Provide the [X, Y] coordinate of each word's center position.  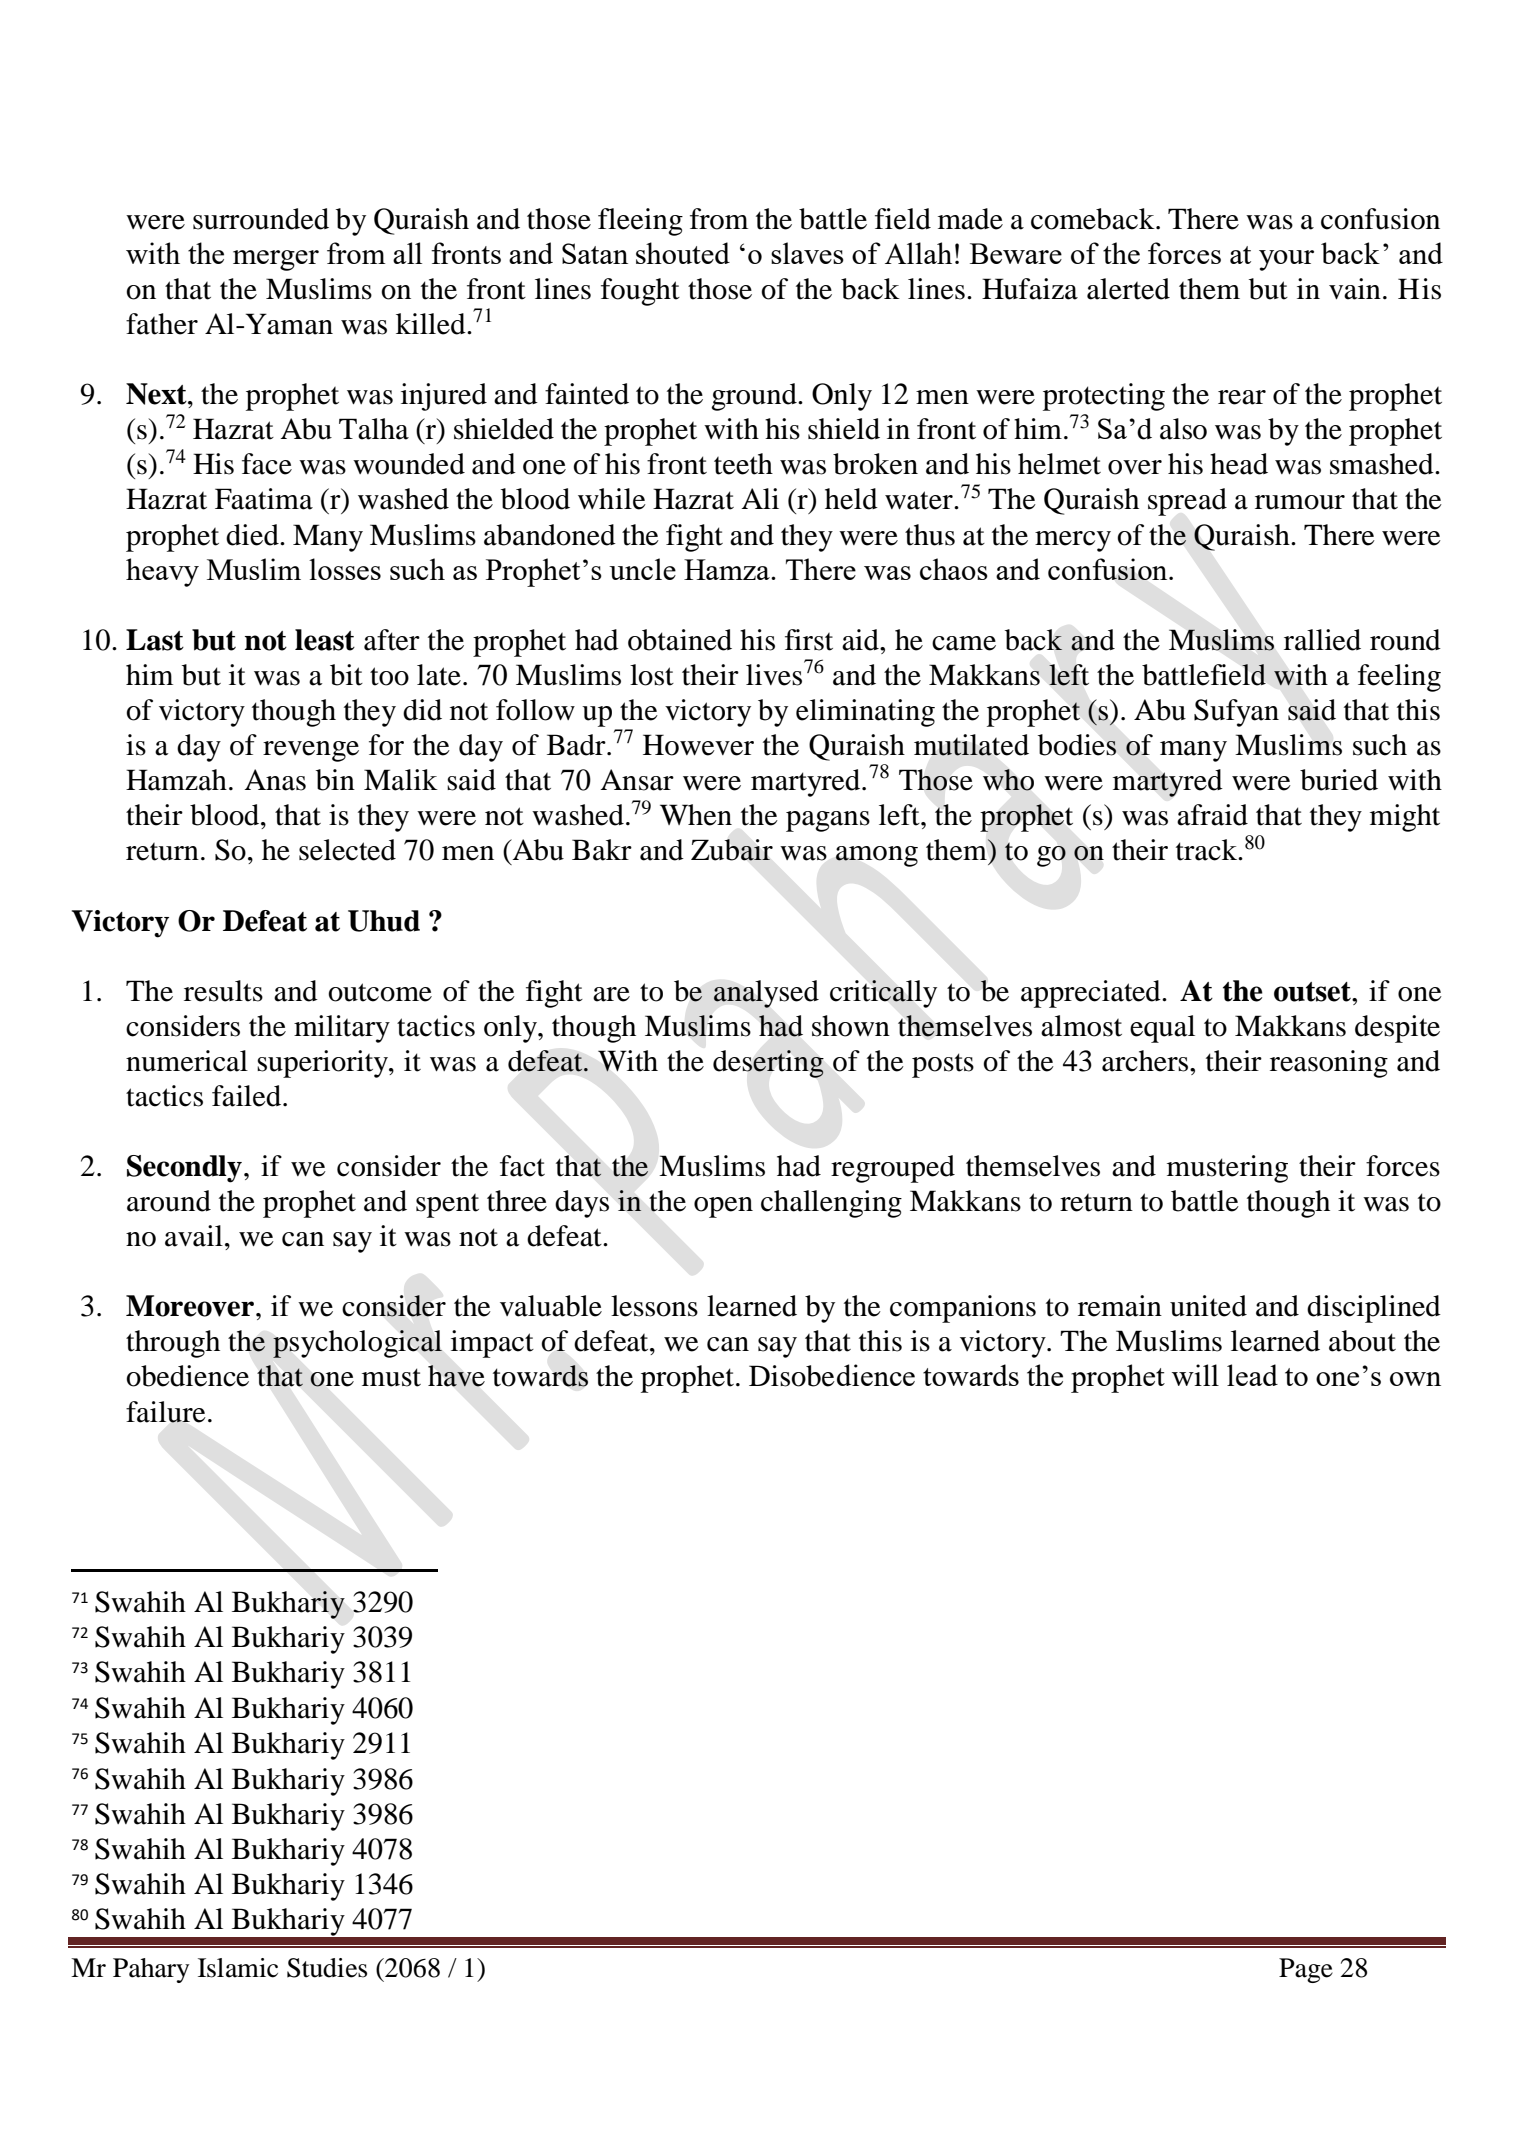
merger [276, 260]
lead [1252, 1375]
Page [1306, 1970]
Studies [327, 1968]
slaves [807, 253]
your [1286, 260]
